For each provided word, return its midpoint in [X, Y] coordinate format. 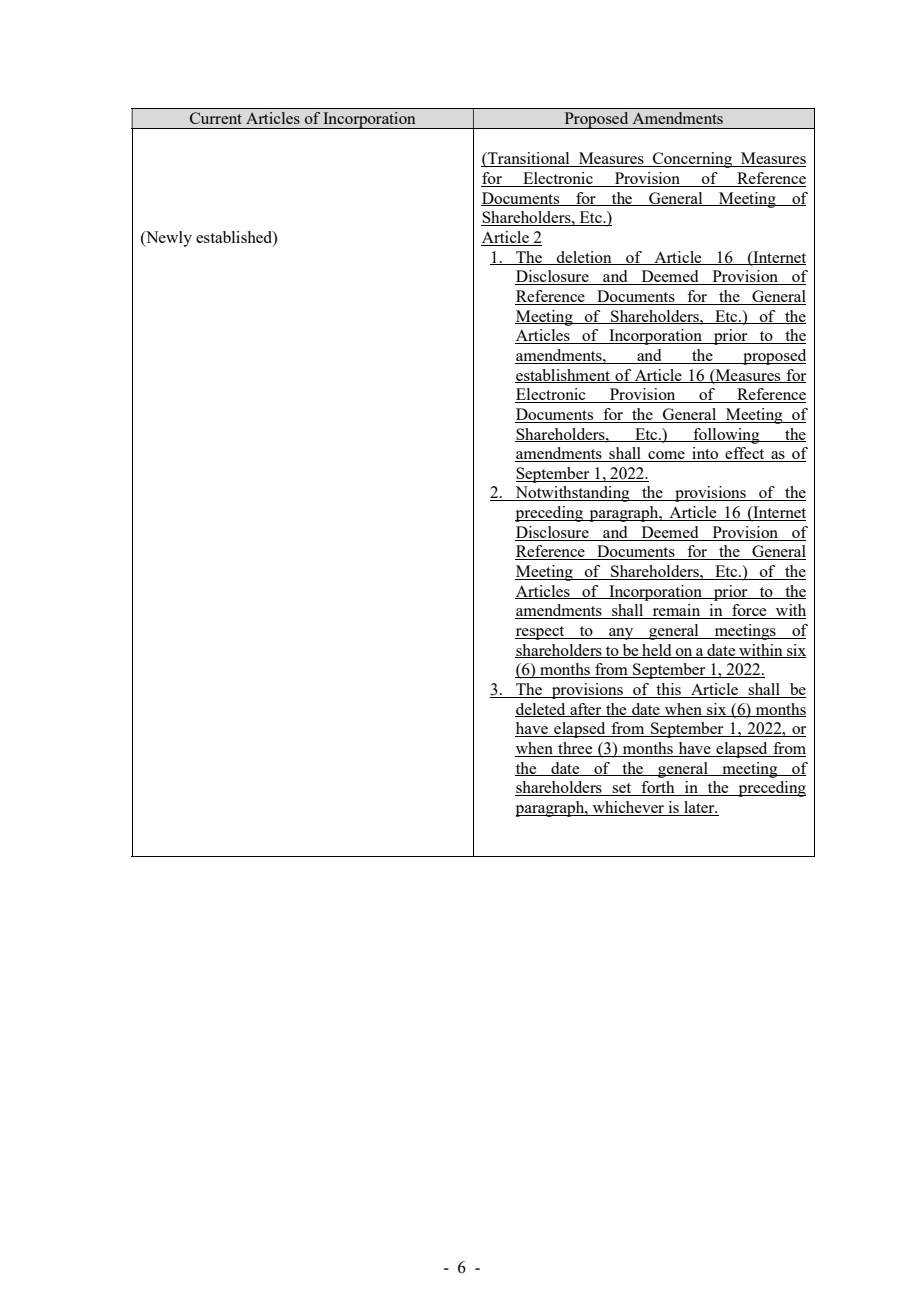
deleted [541, 710]
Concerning [693, 160]
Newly [168, 239]
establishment [563, 376]
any [621, 634]
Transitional [529, 159]
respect [541, 633]
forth [658, 788]
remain [676, 611]
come [666, 456]
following [726, 436]
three [575, 749]
